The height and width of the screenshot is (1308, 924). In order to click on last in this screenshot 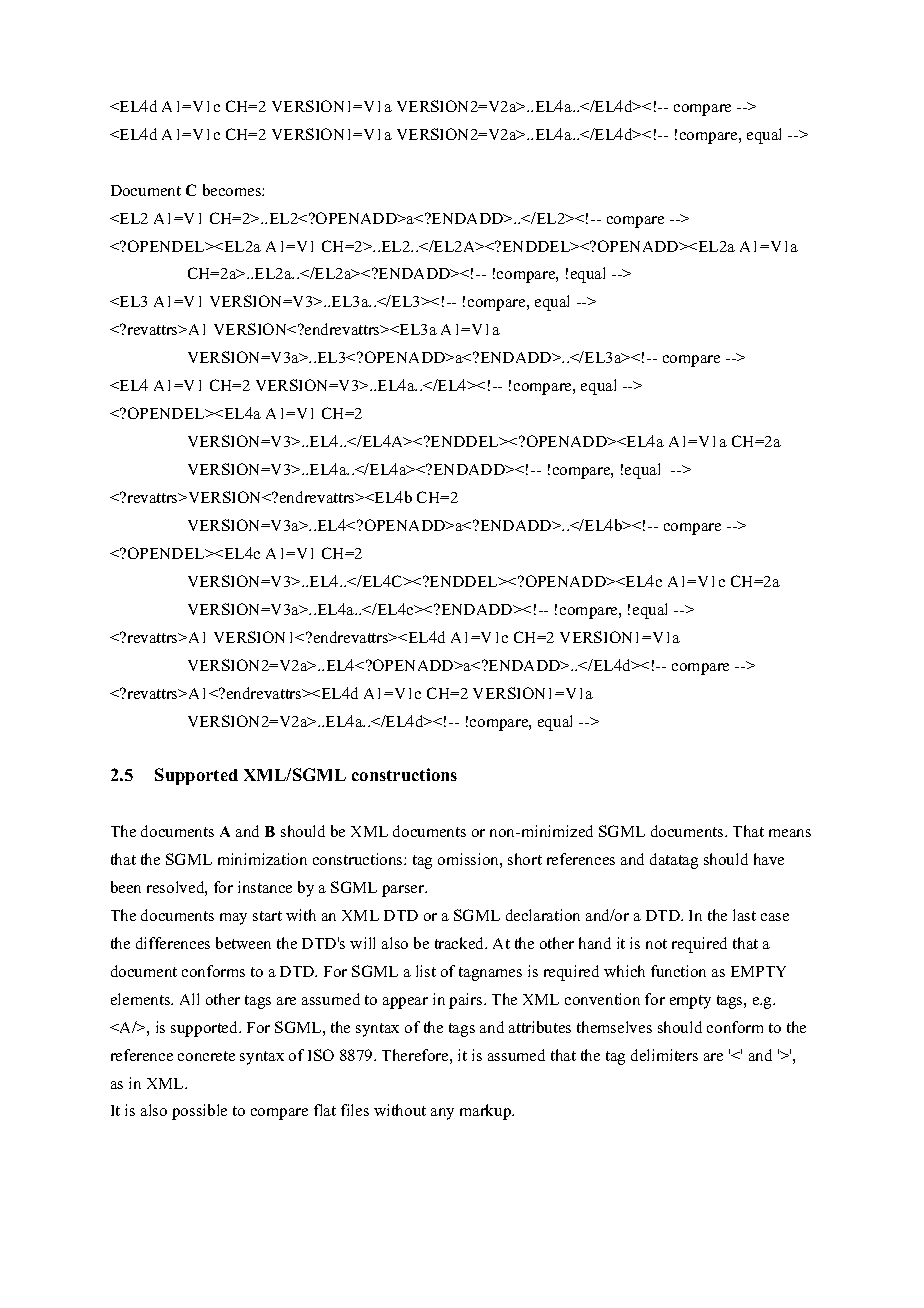, I will do `click(744, 915)`.
